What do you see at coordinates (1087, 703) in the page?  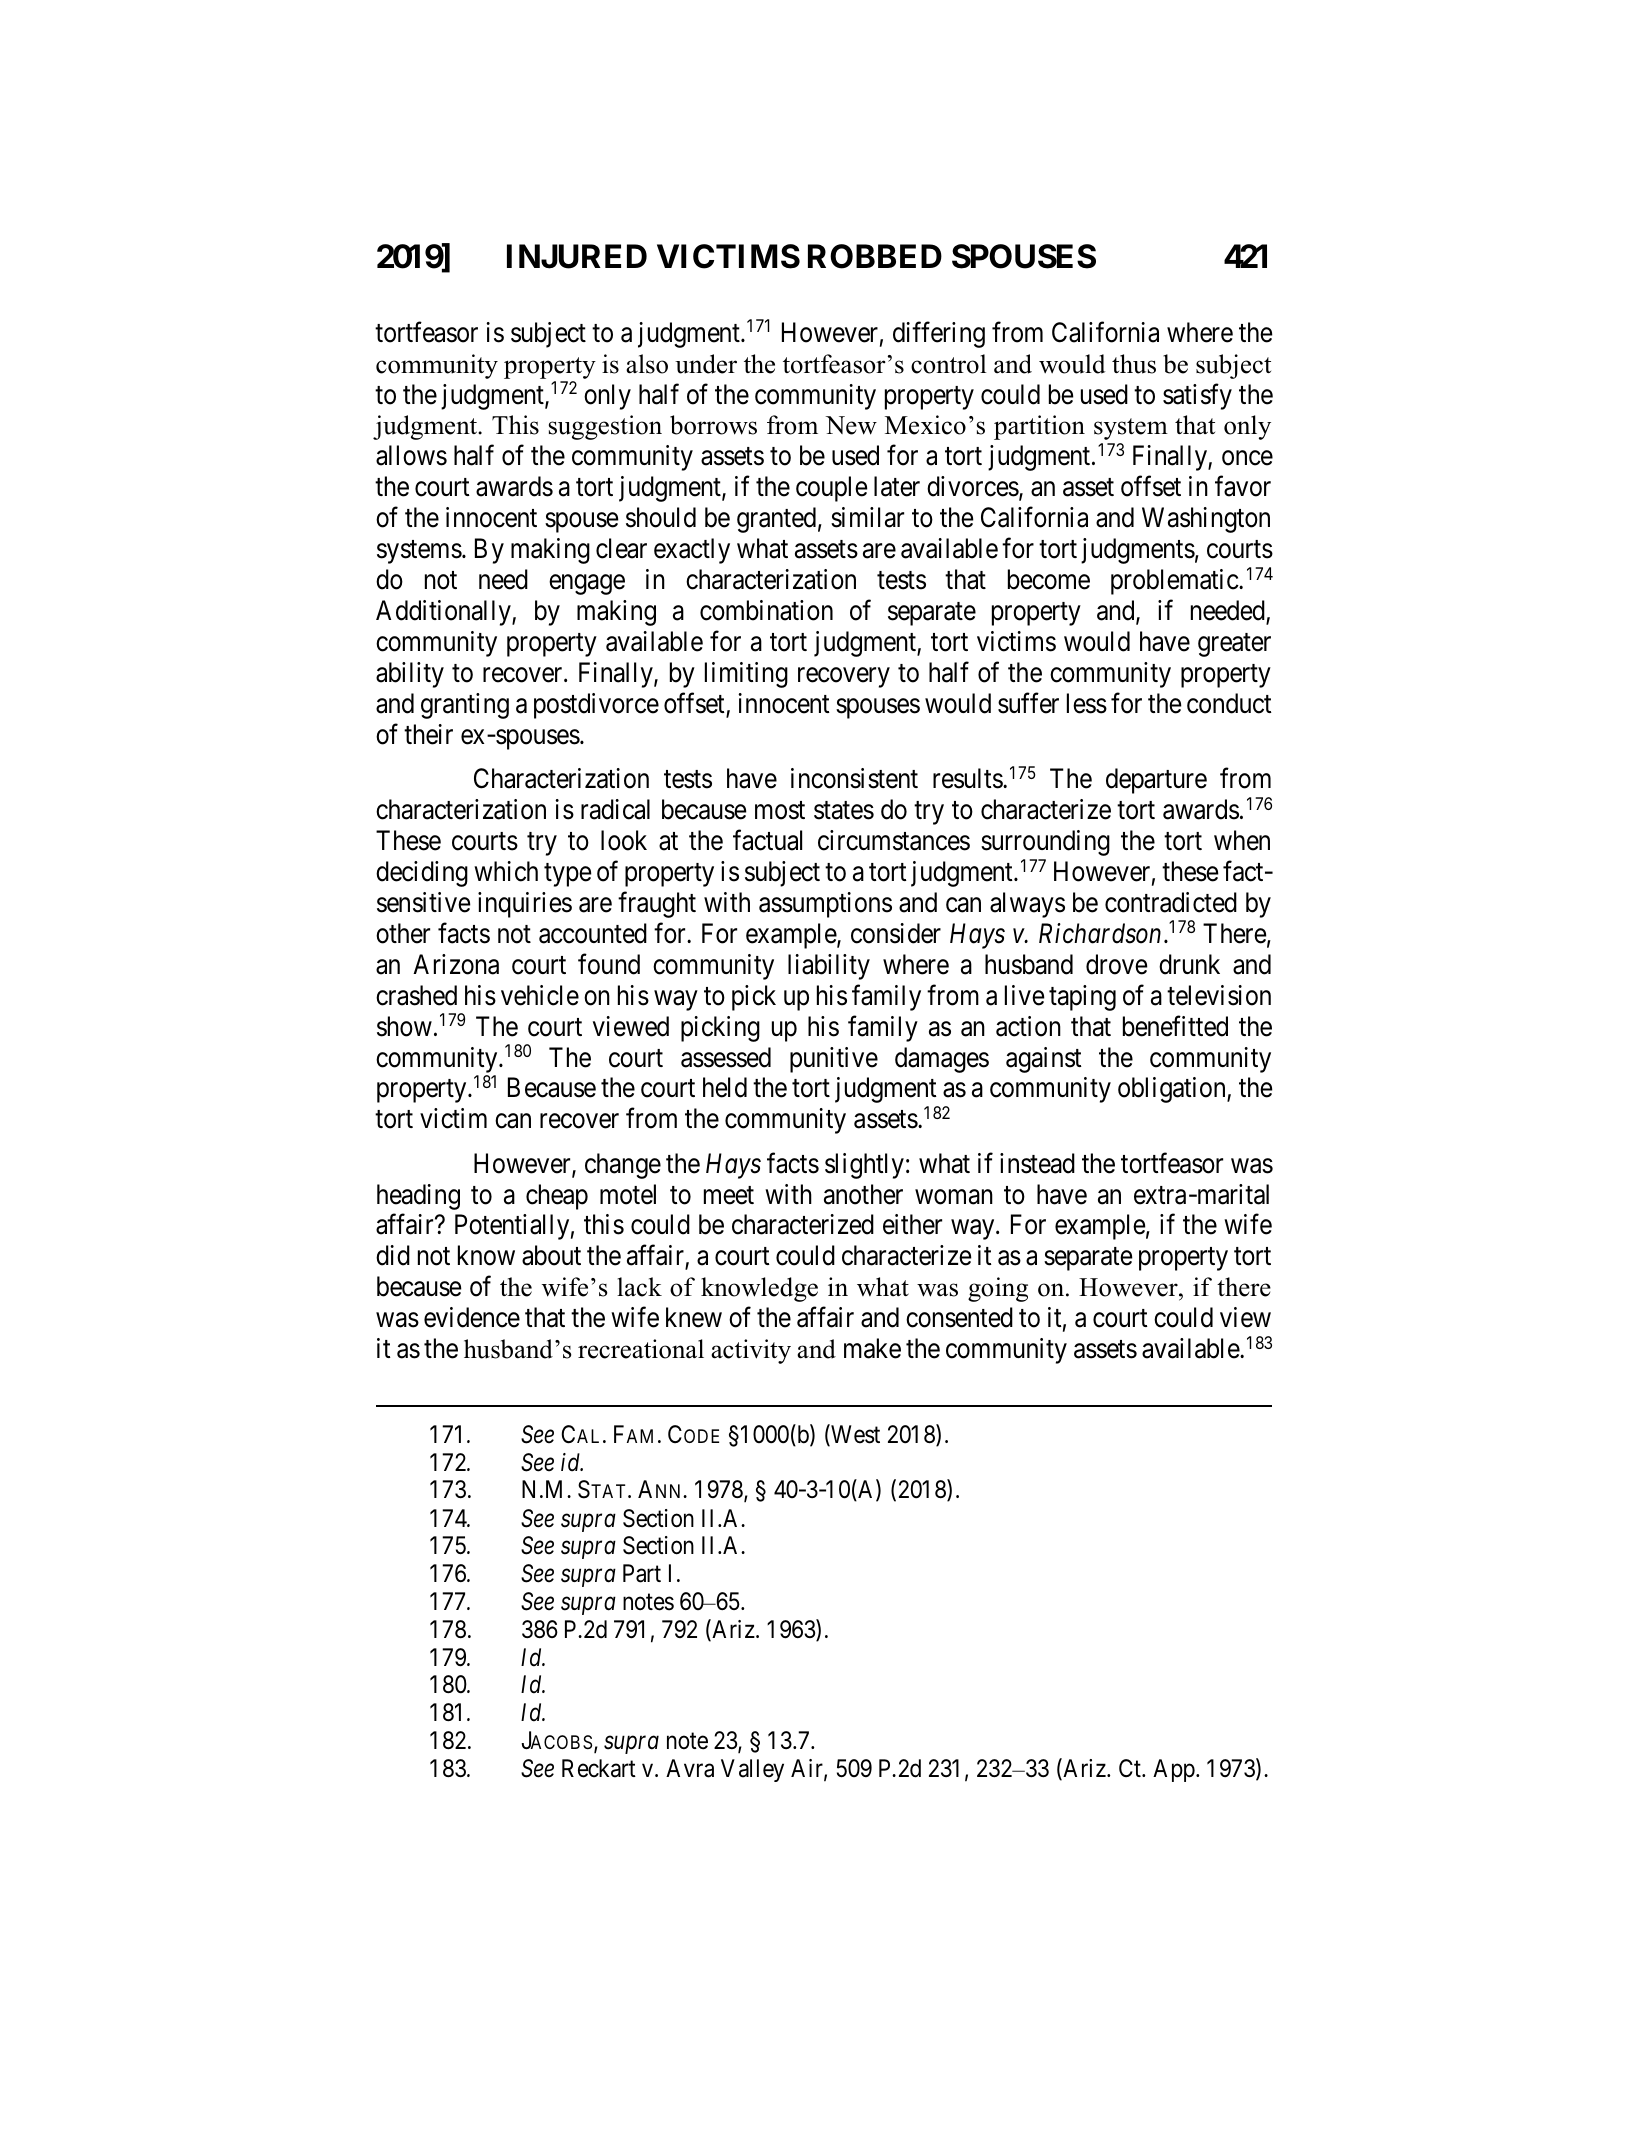 I see `less` at bounding box center [1087, 703].
